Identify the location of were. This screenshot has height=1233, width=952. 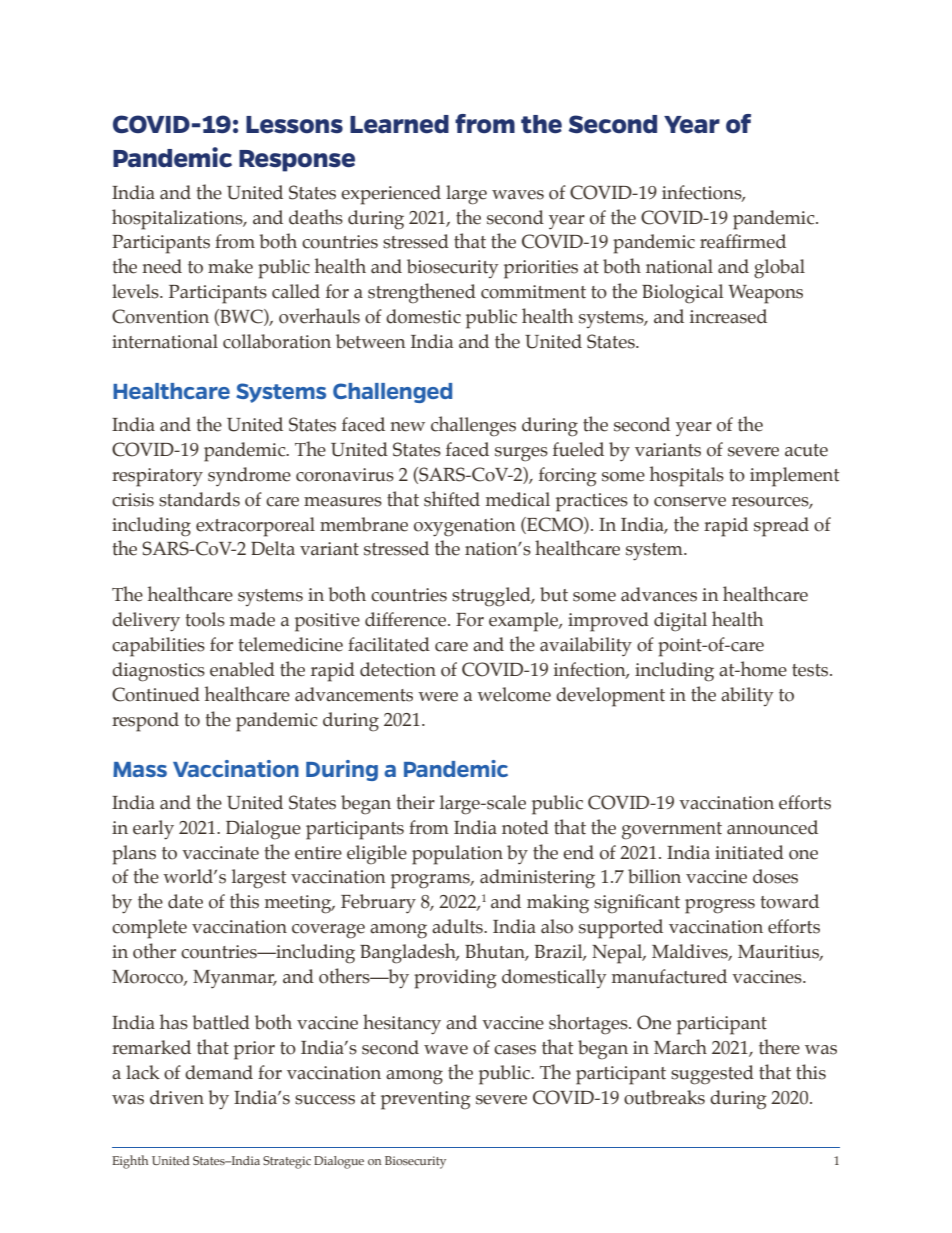
(438, 697).
